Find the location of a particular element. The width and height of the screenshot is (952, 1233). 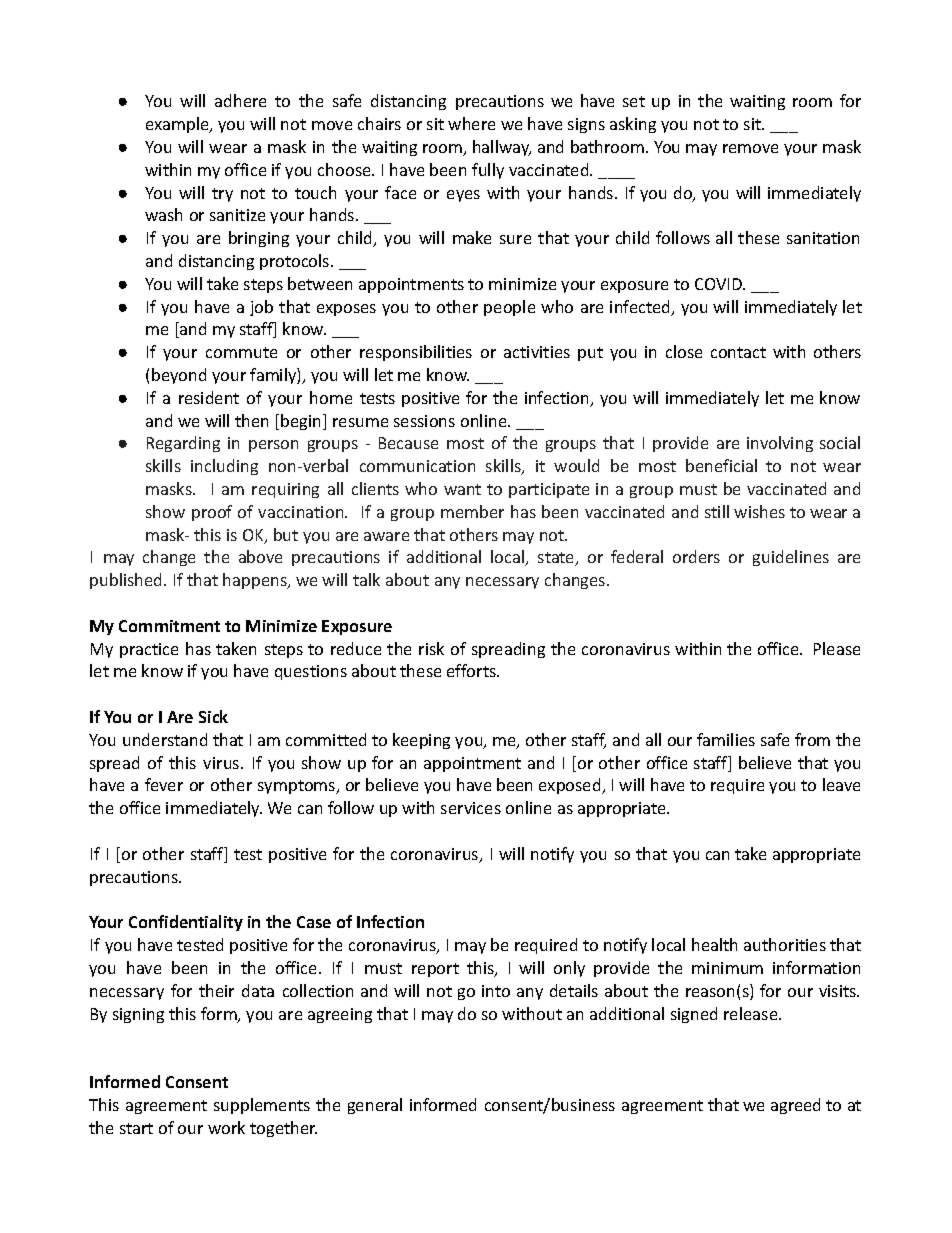

risk is located at coordinates (431, 648).
